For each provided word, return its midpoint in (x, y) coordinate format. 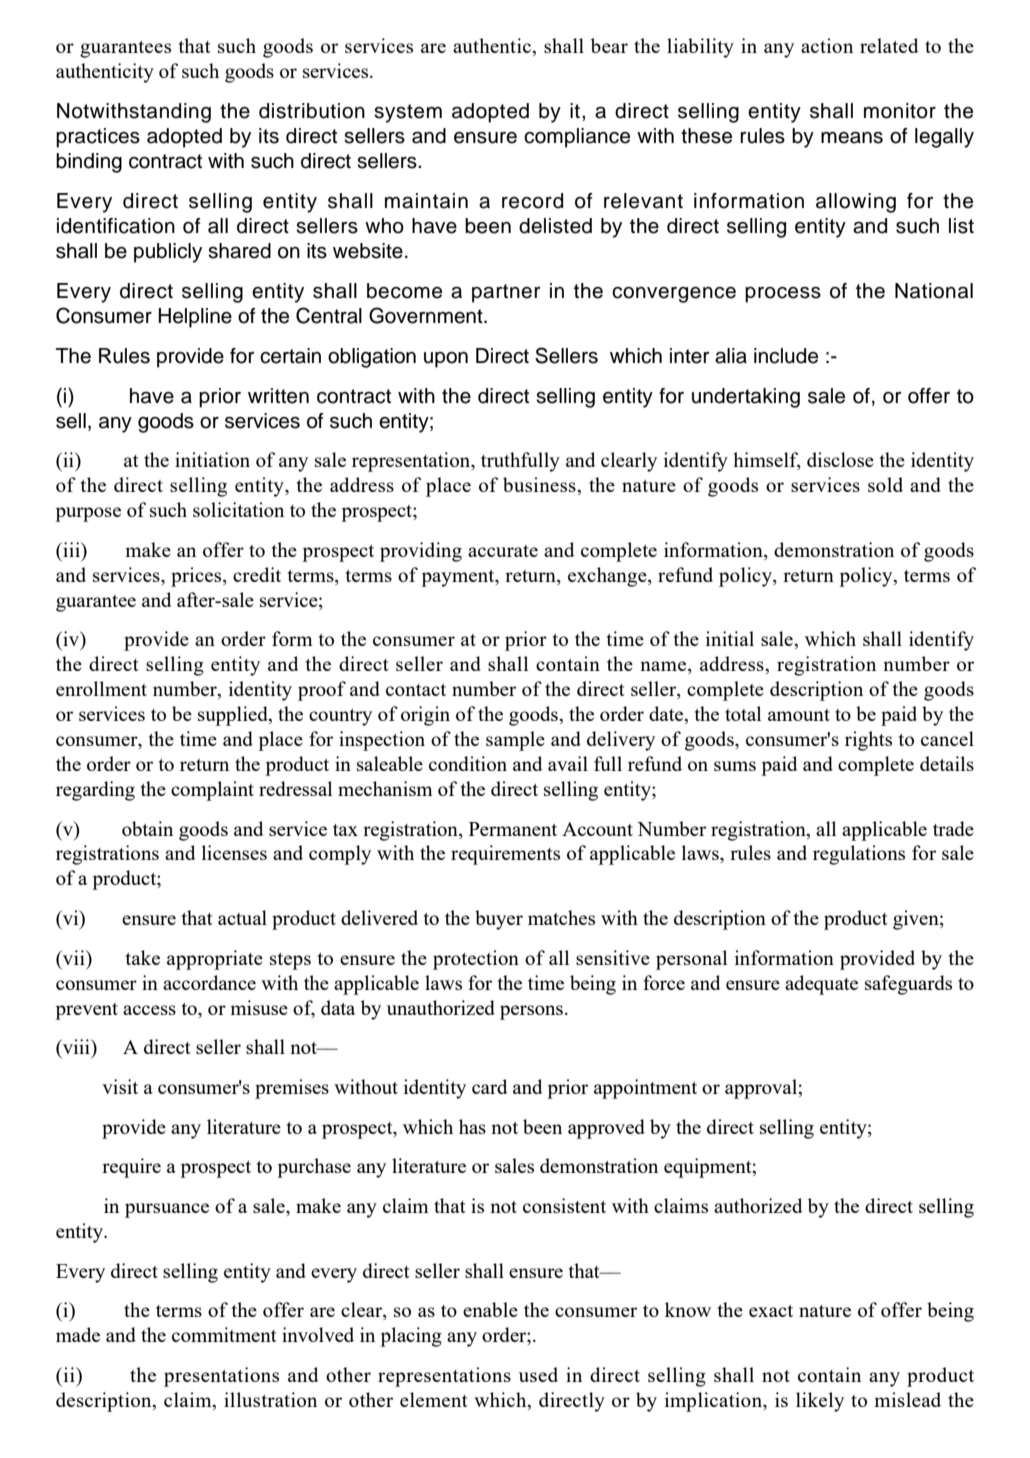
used (538, 1374)
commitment (224, 1334)
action (827, 45)
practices (98, 138)
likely (820, 1402)
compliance (577, 138)
